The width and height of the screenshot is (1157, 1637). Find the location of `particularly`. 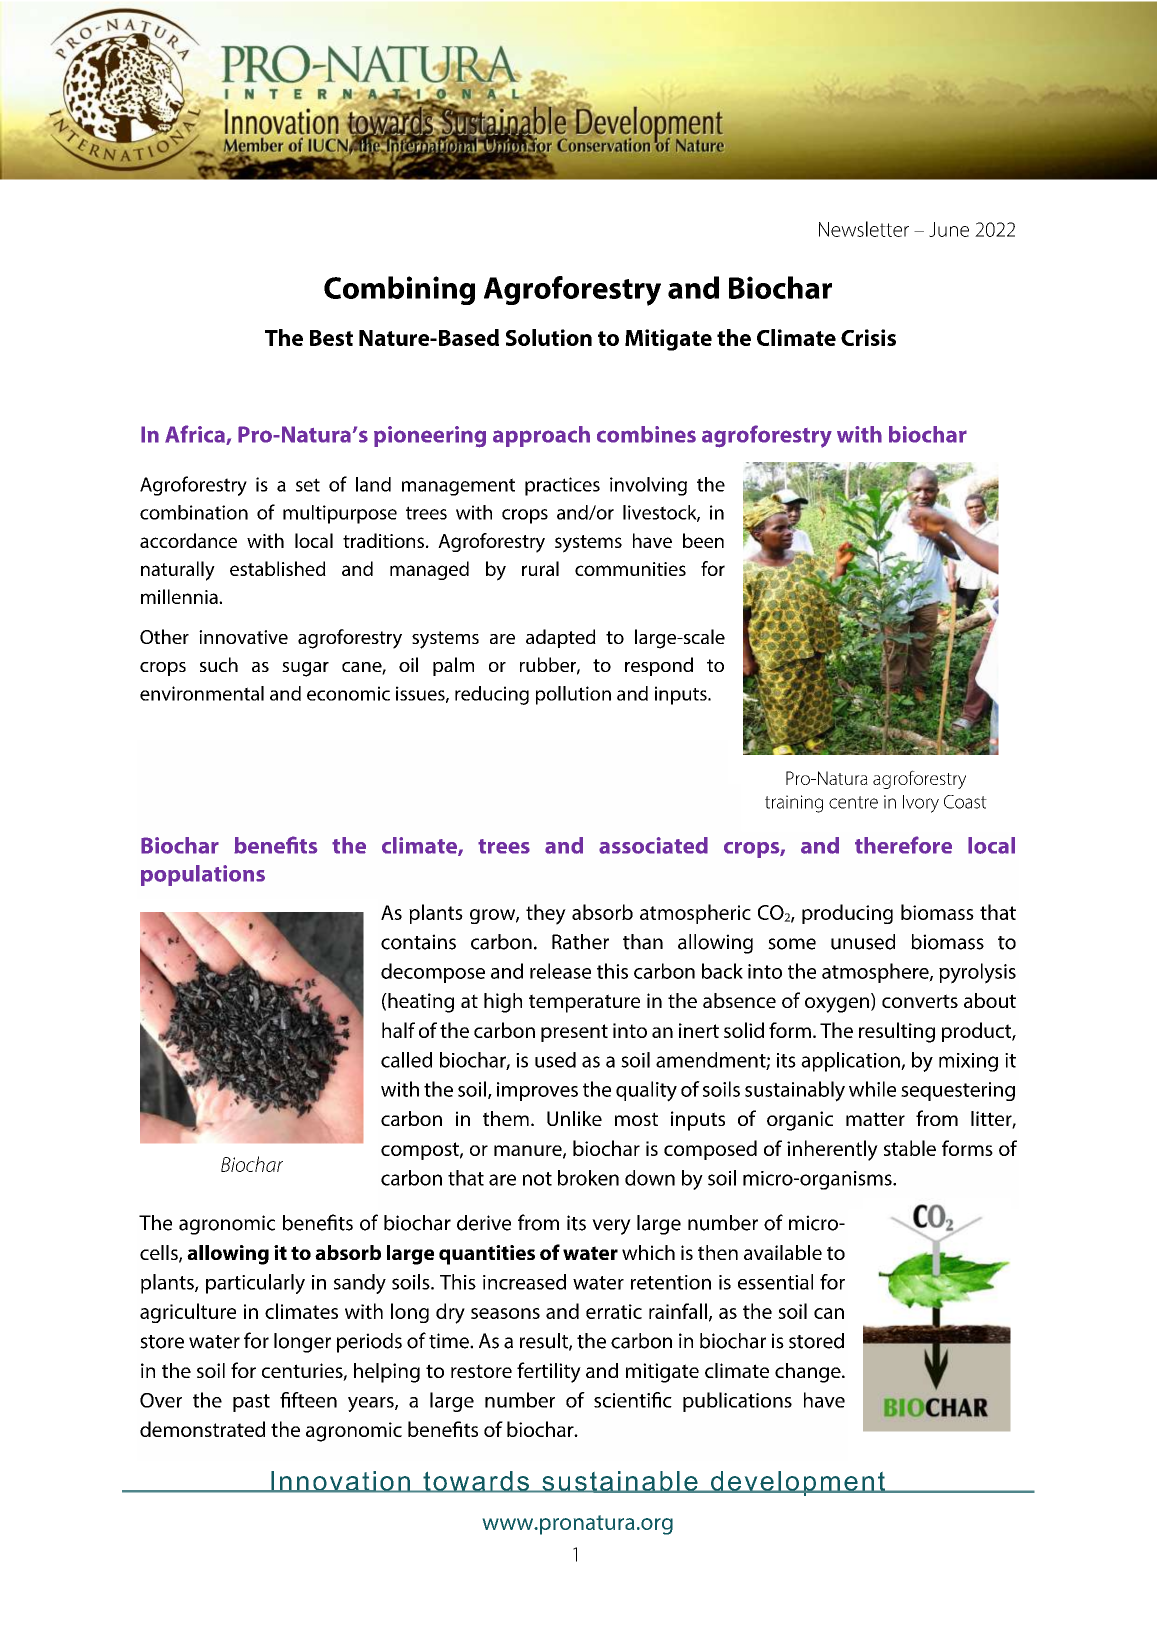

particularly is located at coordinates (255, 1284).
